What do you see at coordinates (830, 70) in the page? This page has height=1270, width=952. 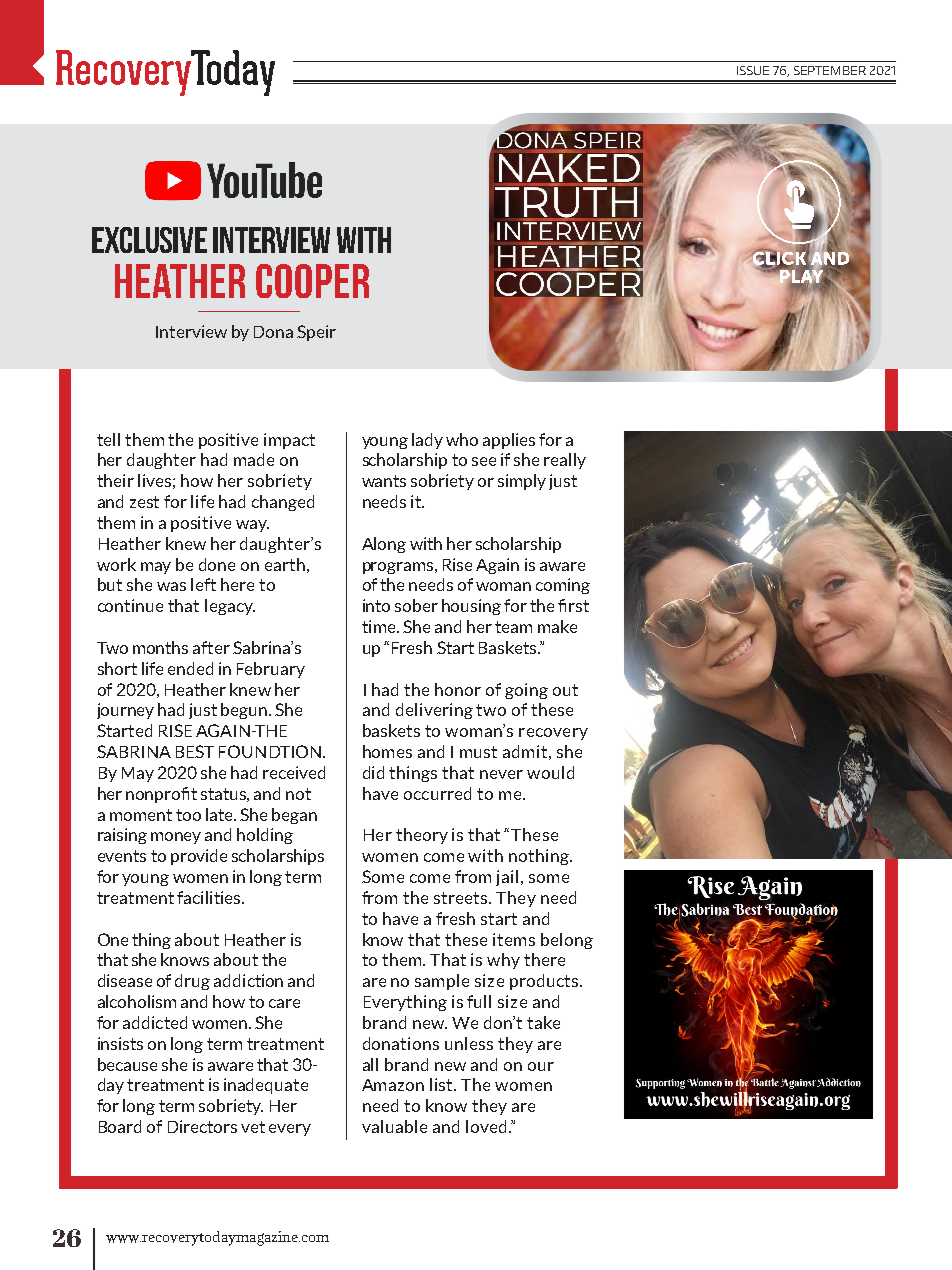 I see `September` at bounding box center [830, 70].
